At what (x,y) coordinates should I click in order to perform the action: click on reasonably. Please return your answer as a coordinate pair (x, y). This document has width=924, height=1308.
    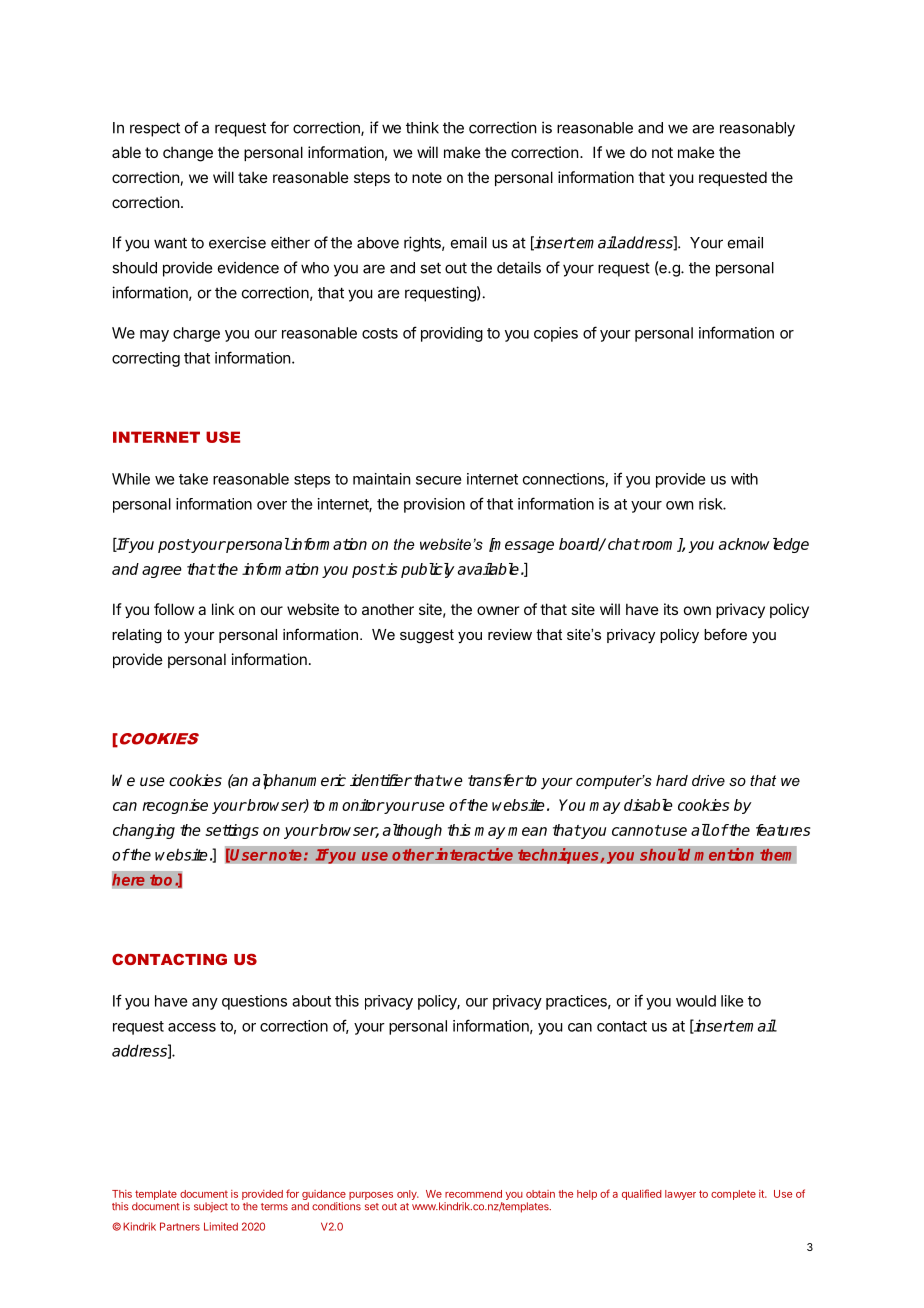
    Looking at the image, I should click on (757, 129).
